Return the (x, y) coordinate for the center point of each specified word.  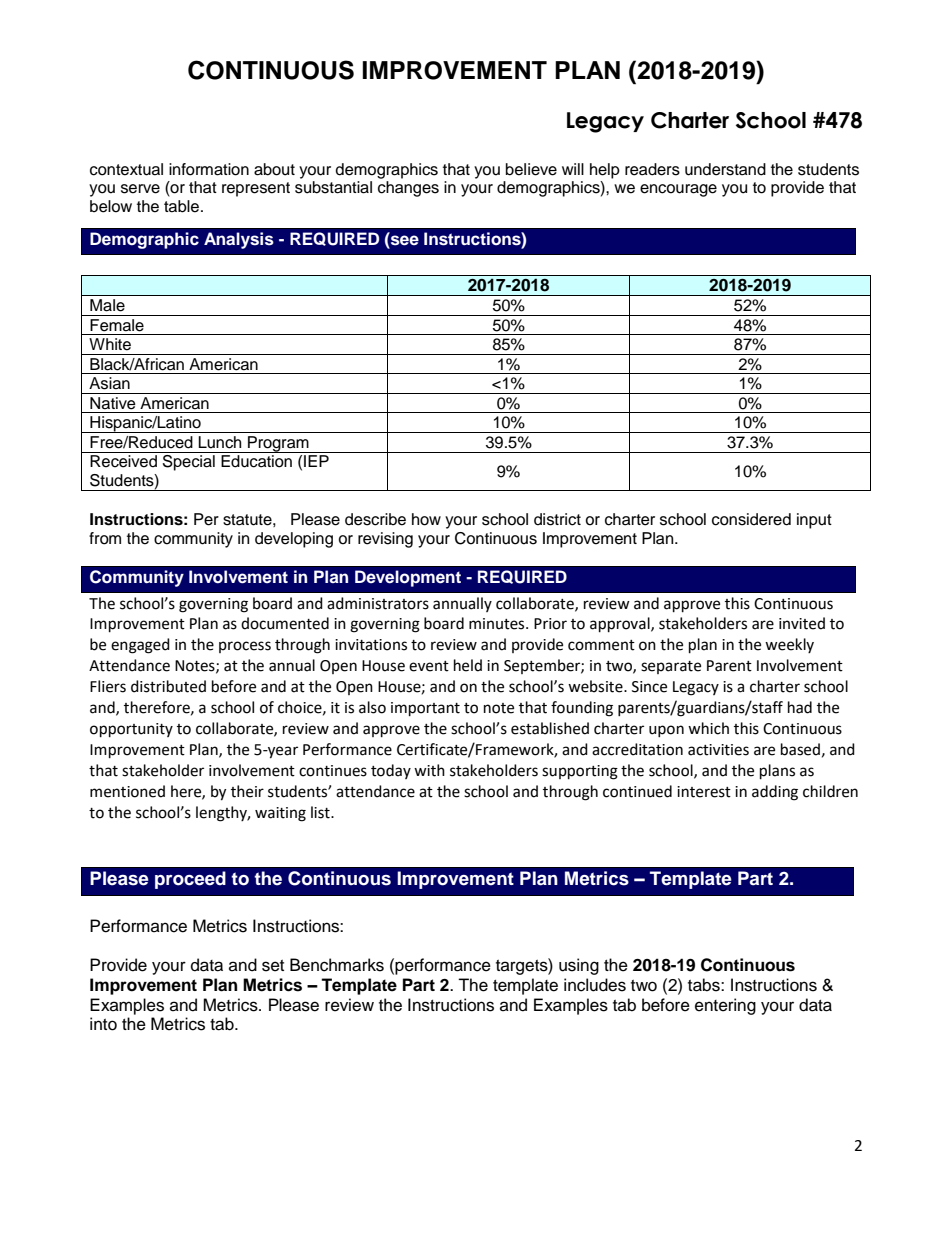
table (183, 206)
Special (189, 463)
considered (751, 519)
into (103, 1024)
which (708, 728)
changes (408, 189)
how (426, 519)
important (425, 709)
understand (725, 169)
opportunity (131, 730)
